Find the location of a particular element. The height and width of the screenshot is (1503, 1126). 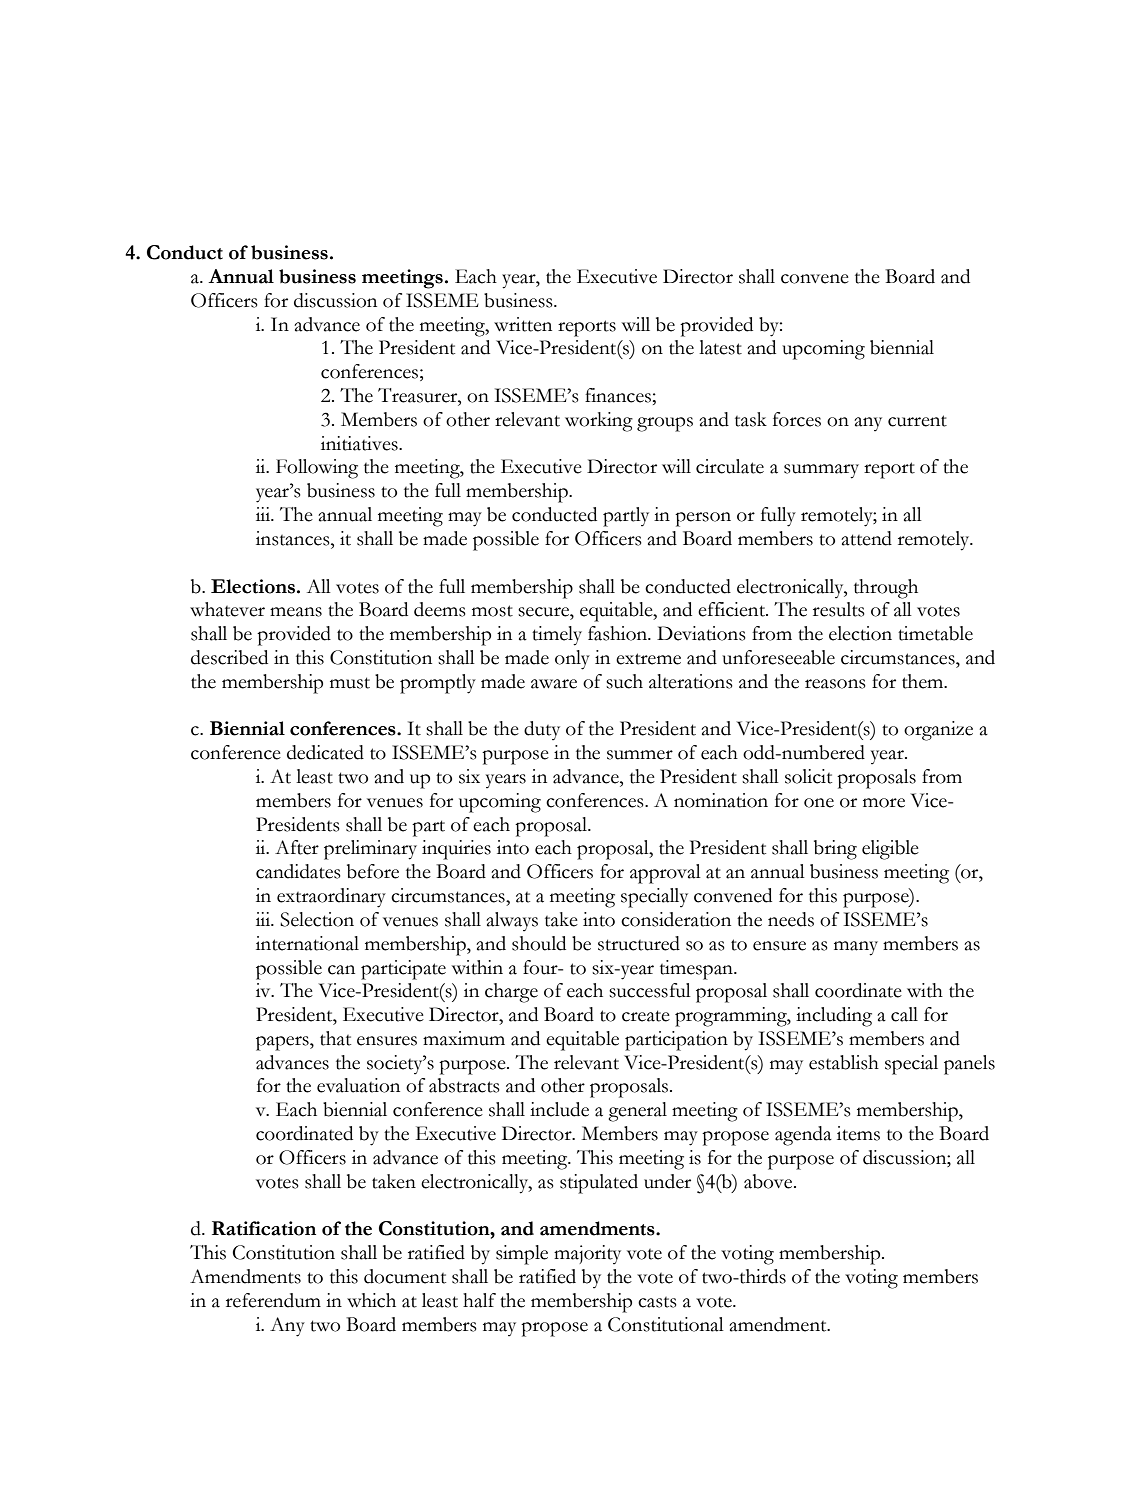

means is located at coordinates (296, 612).
